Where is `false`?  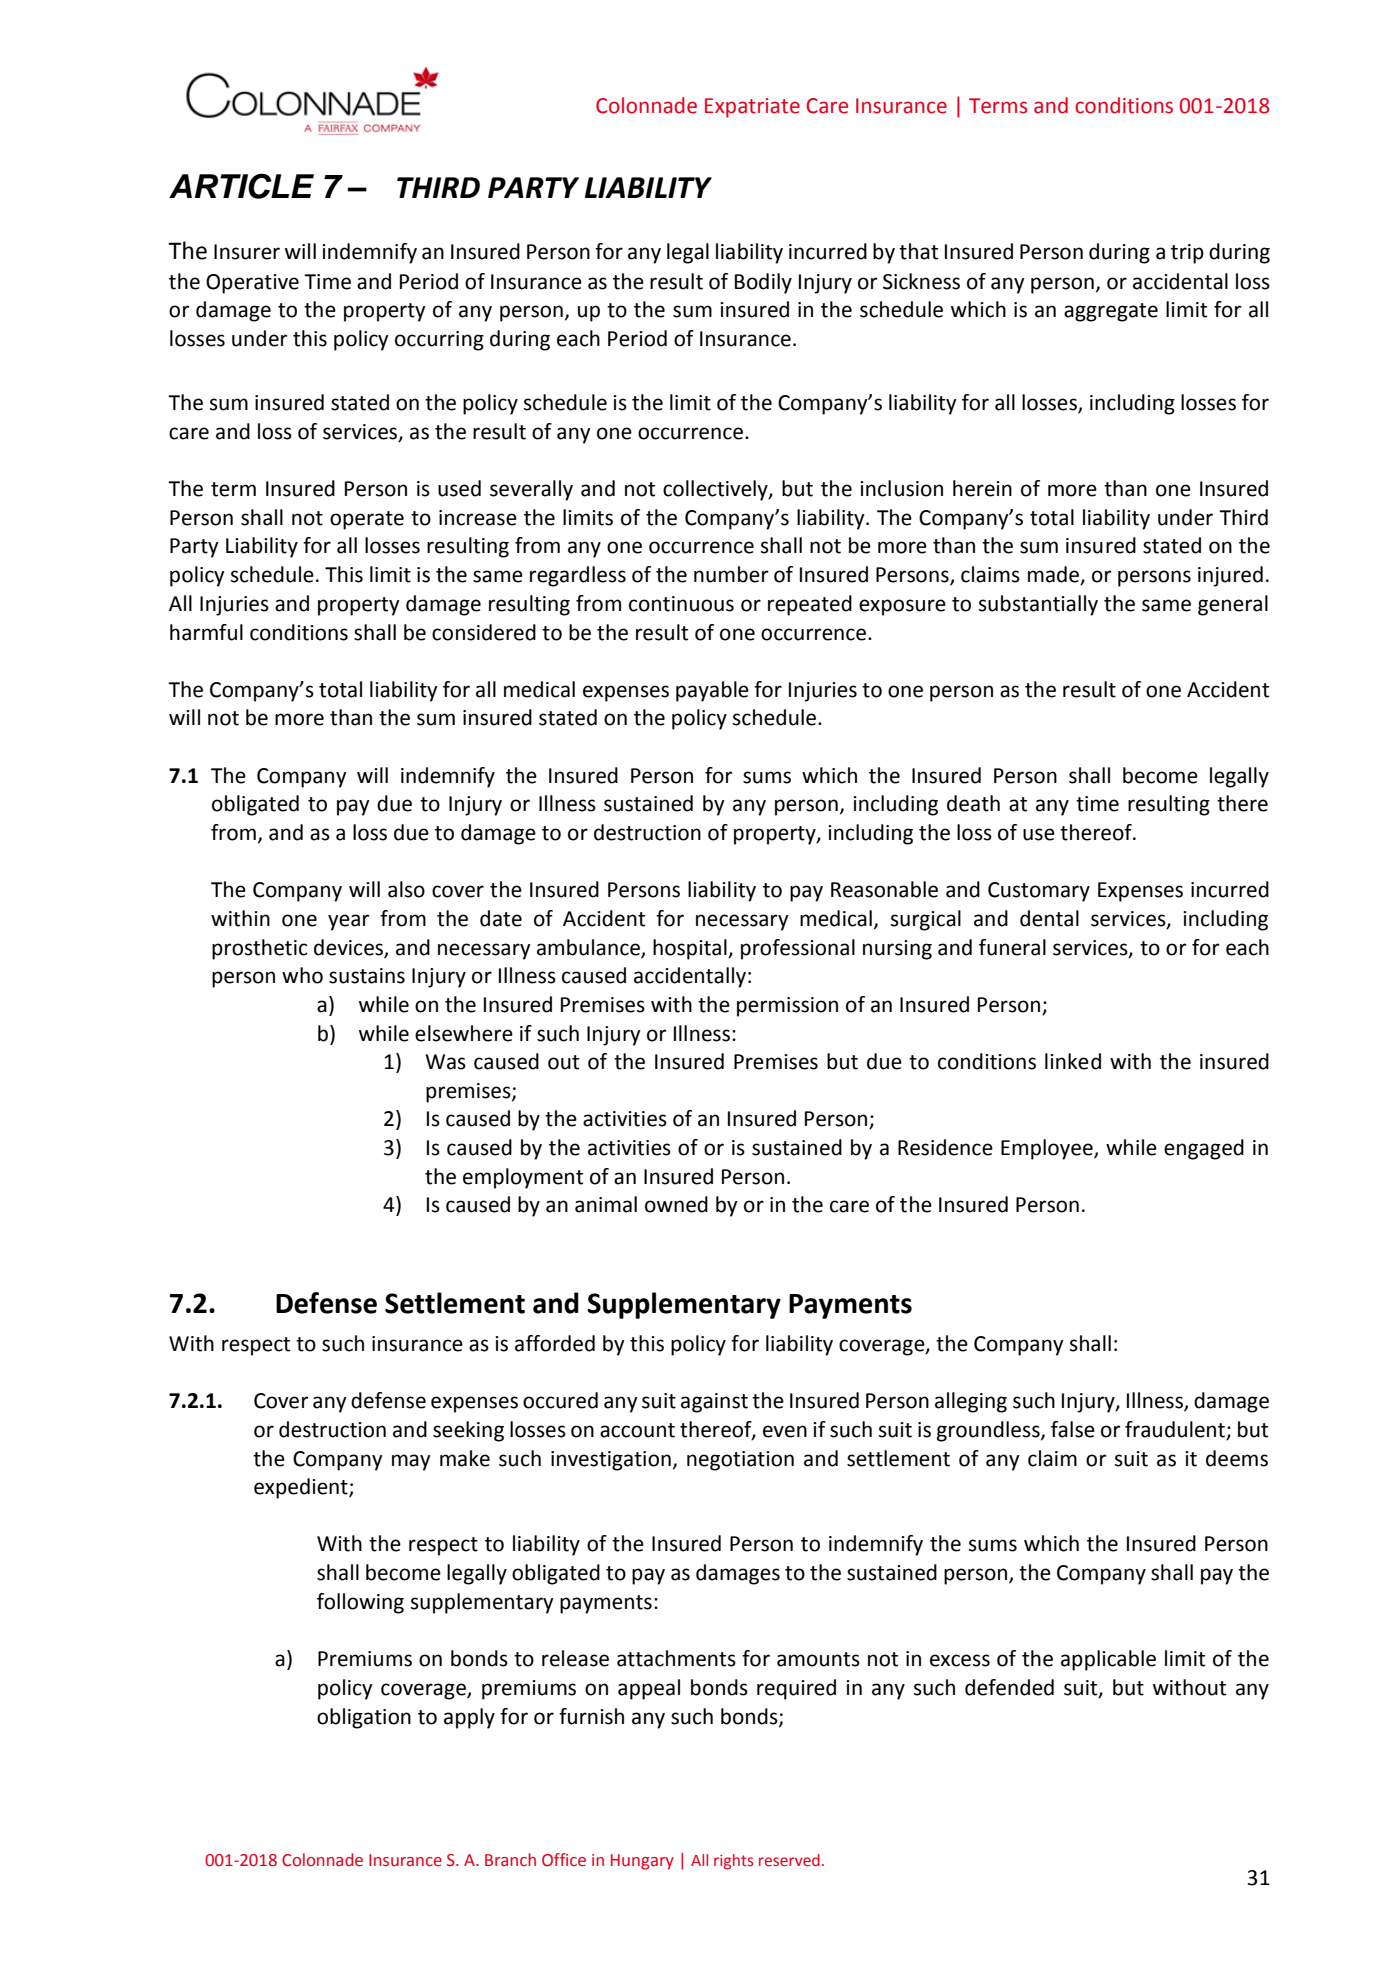 false is located at coordinates (1073, 1429).
